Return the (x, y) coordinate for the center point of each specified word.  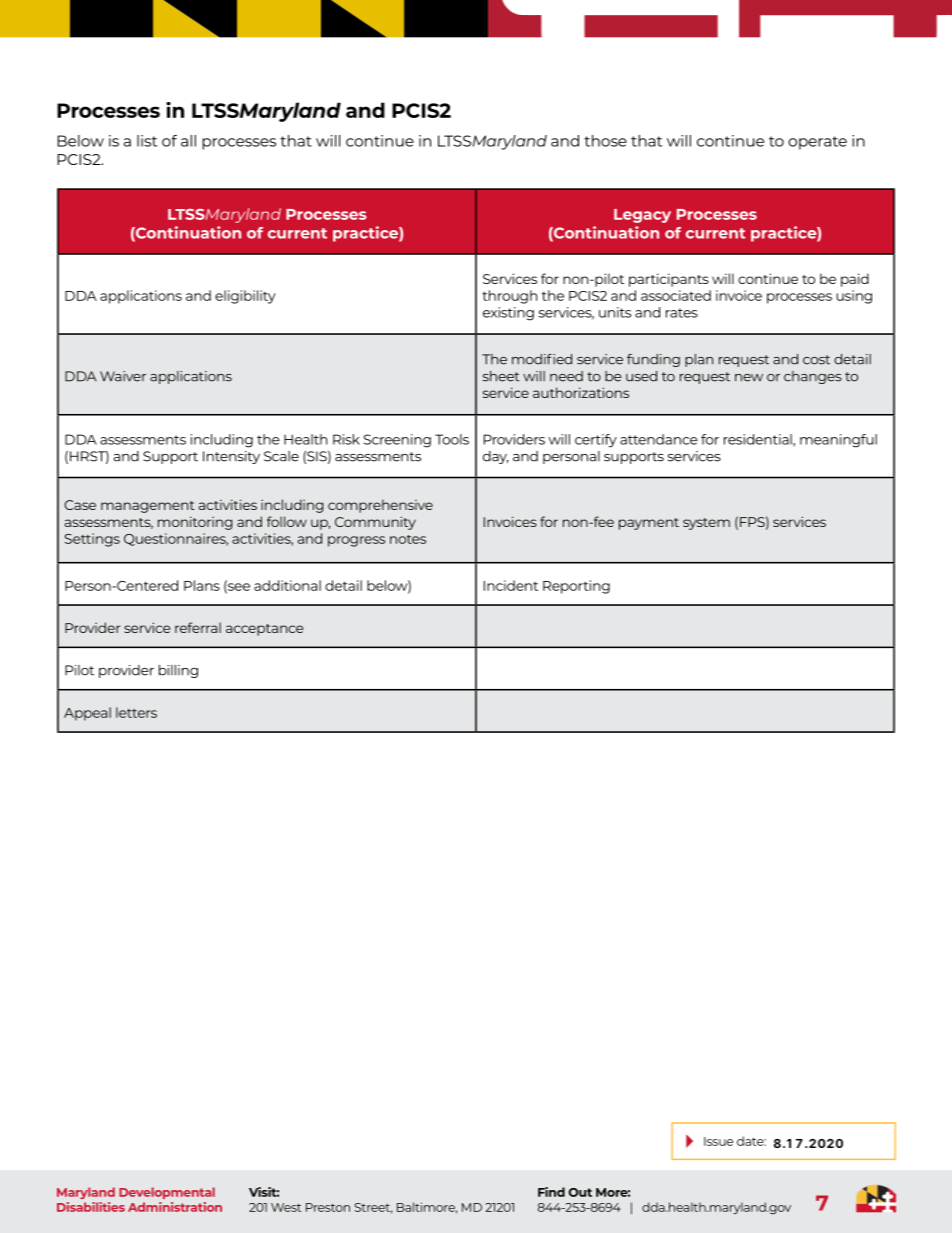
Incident (511, 585)
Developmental (167, 1193)
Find (551, 1192)
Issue (718, 1141)
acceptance (264, 630)
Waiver (123, 376)
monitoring (195, 523)
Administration (175, 1207)
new (749, 378)
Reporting (576, 587)
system (706, 524)
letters (136, 712)
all (188, 141)
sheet (501, 376)
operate (817, 143)
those (605, 141)
